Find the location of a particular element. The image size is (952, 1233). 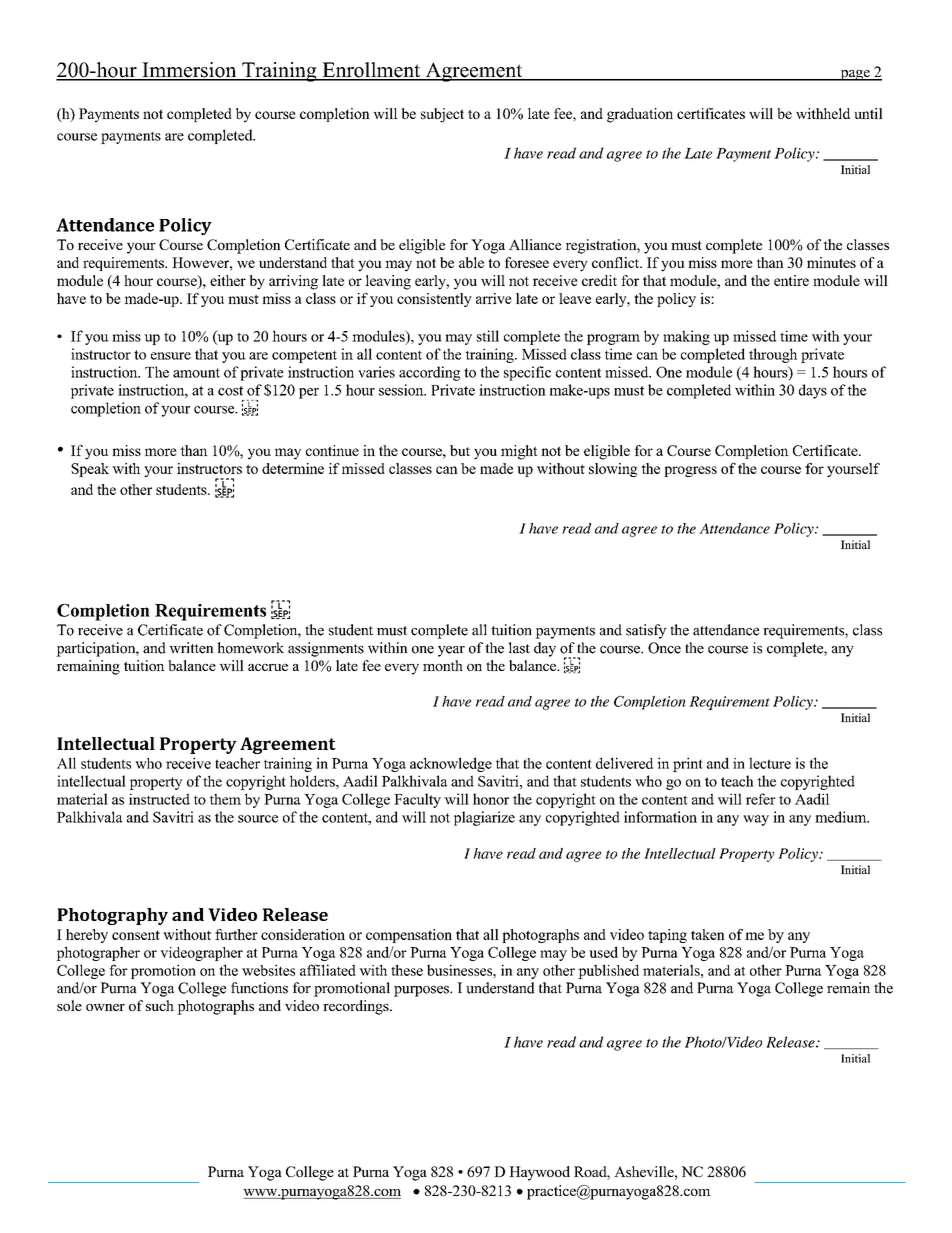

plagiarize is located at coordinates (484, 818).
